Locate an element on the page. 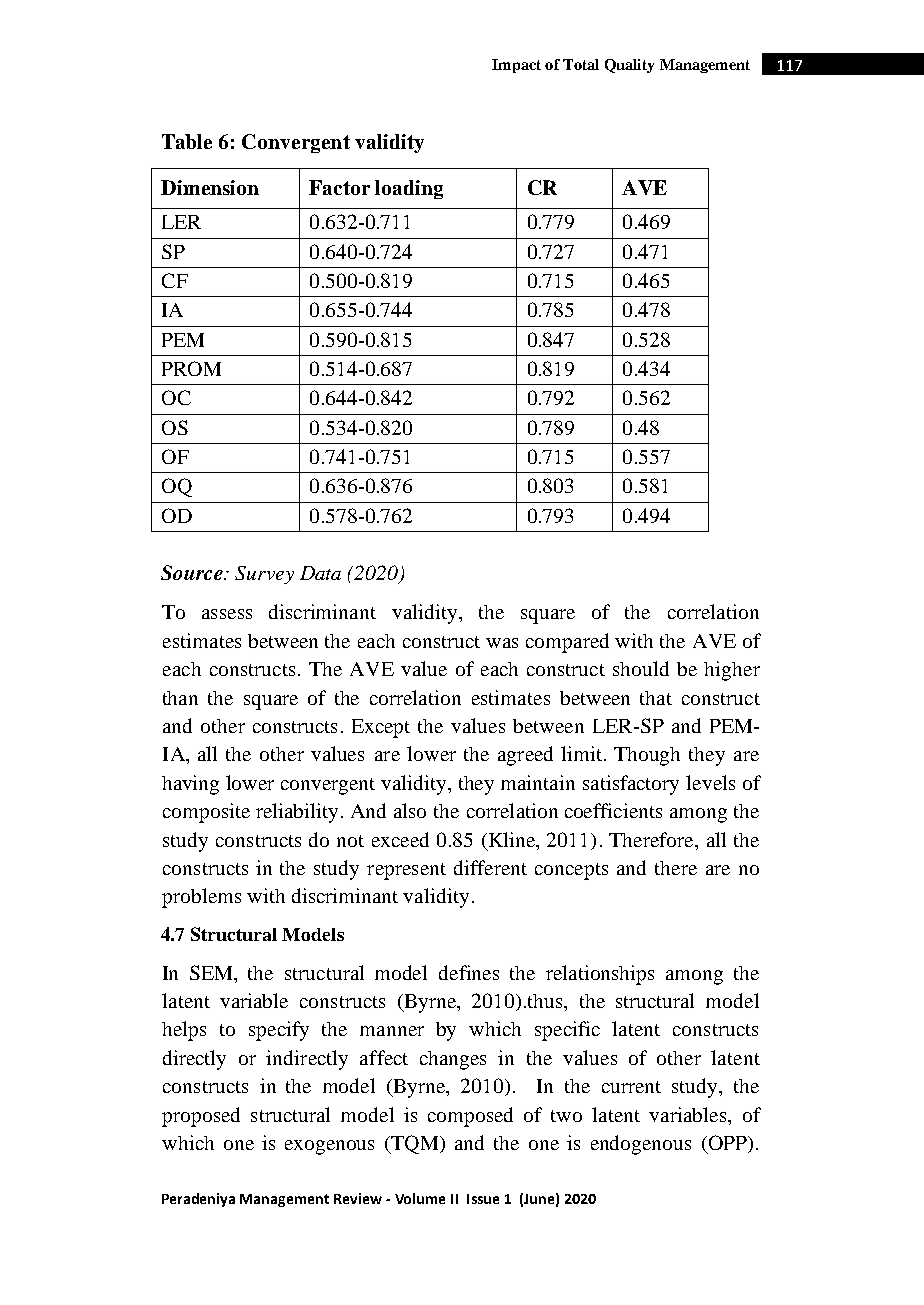 Image resolution: width=924 pixels, height=1305 pixels. Quality is located at coordinates (629, 66).
